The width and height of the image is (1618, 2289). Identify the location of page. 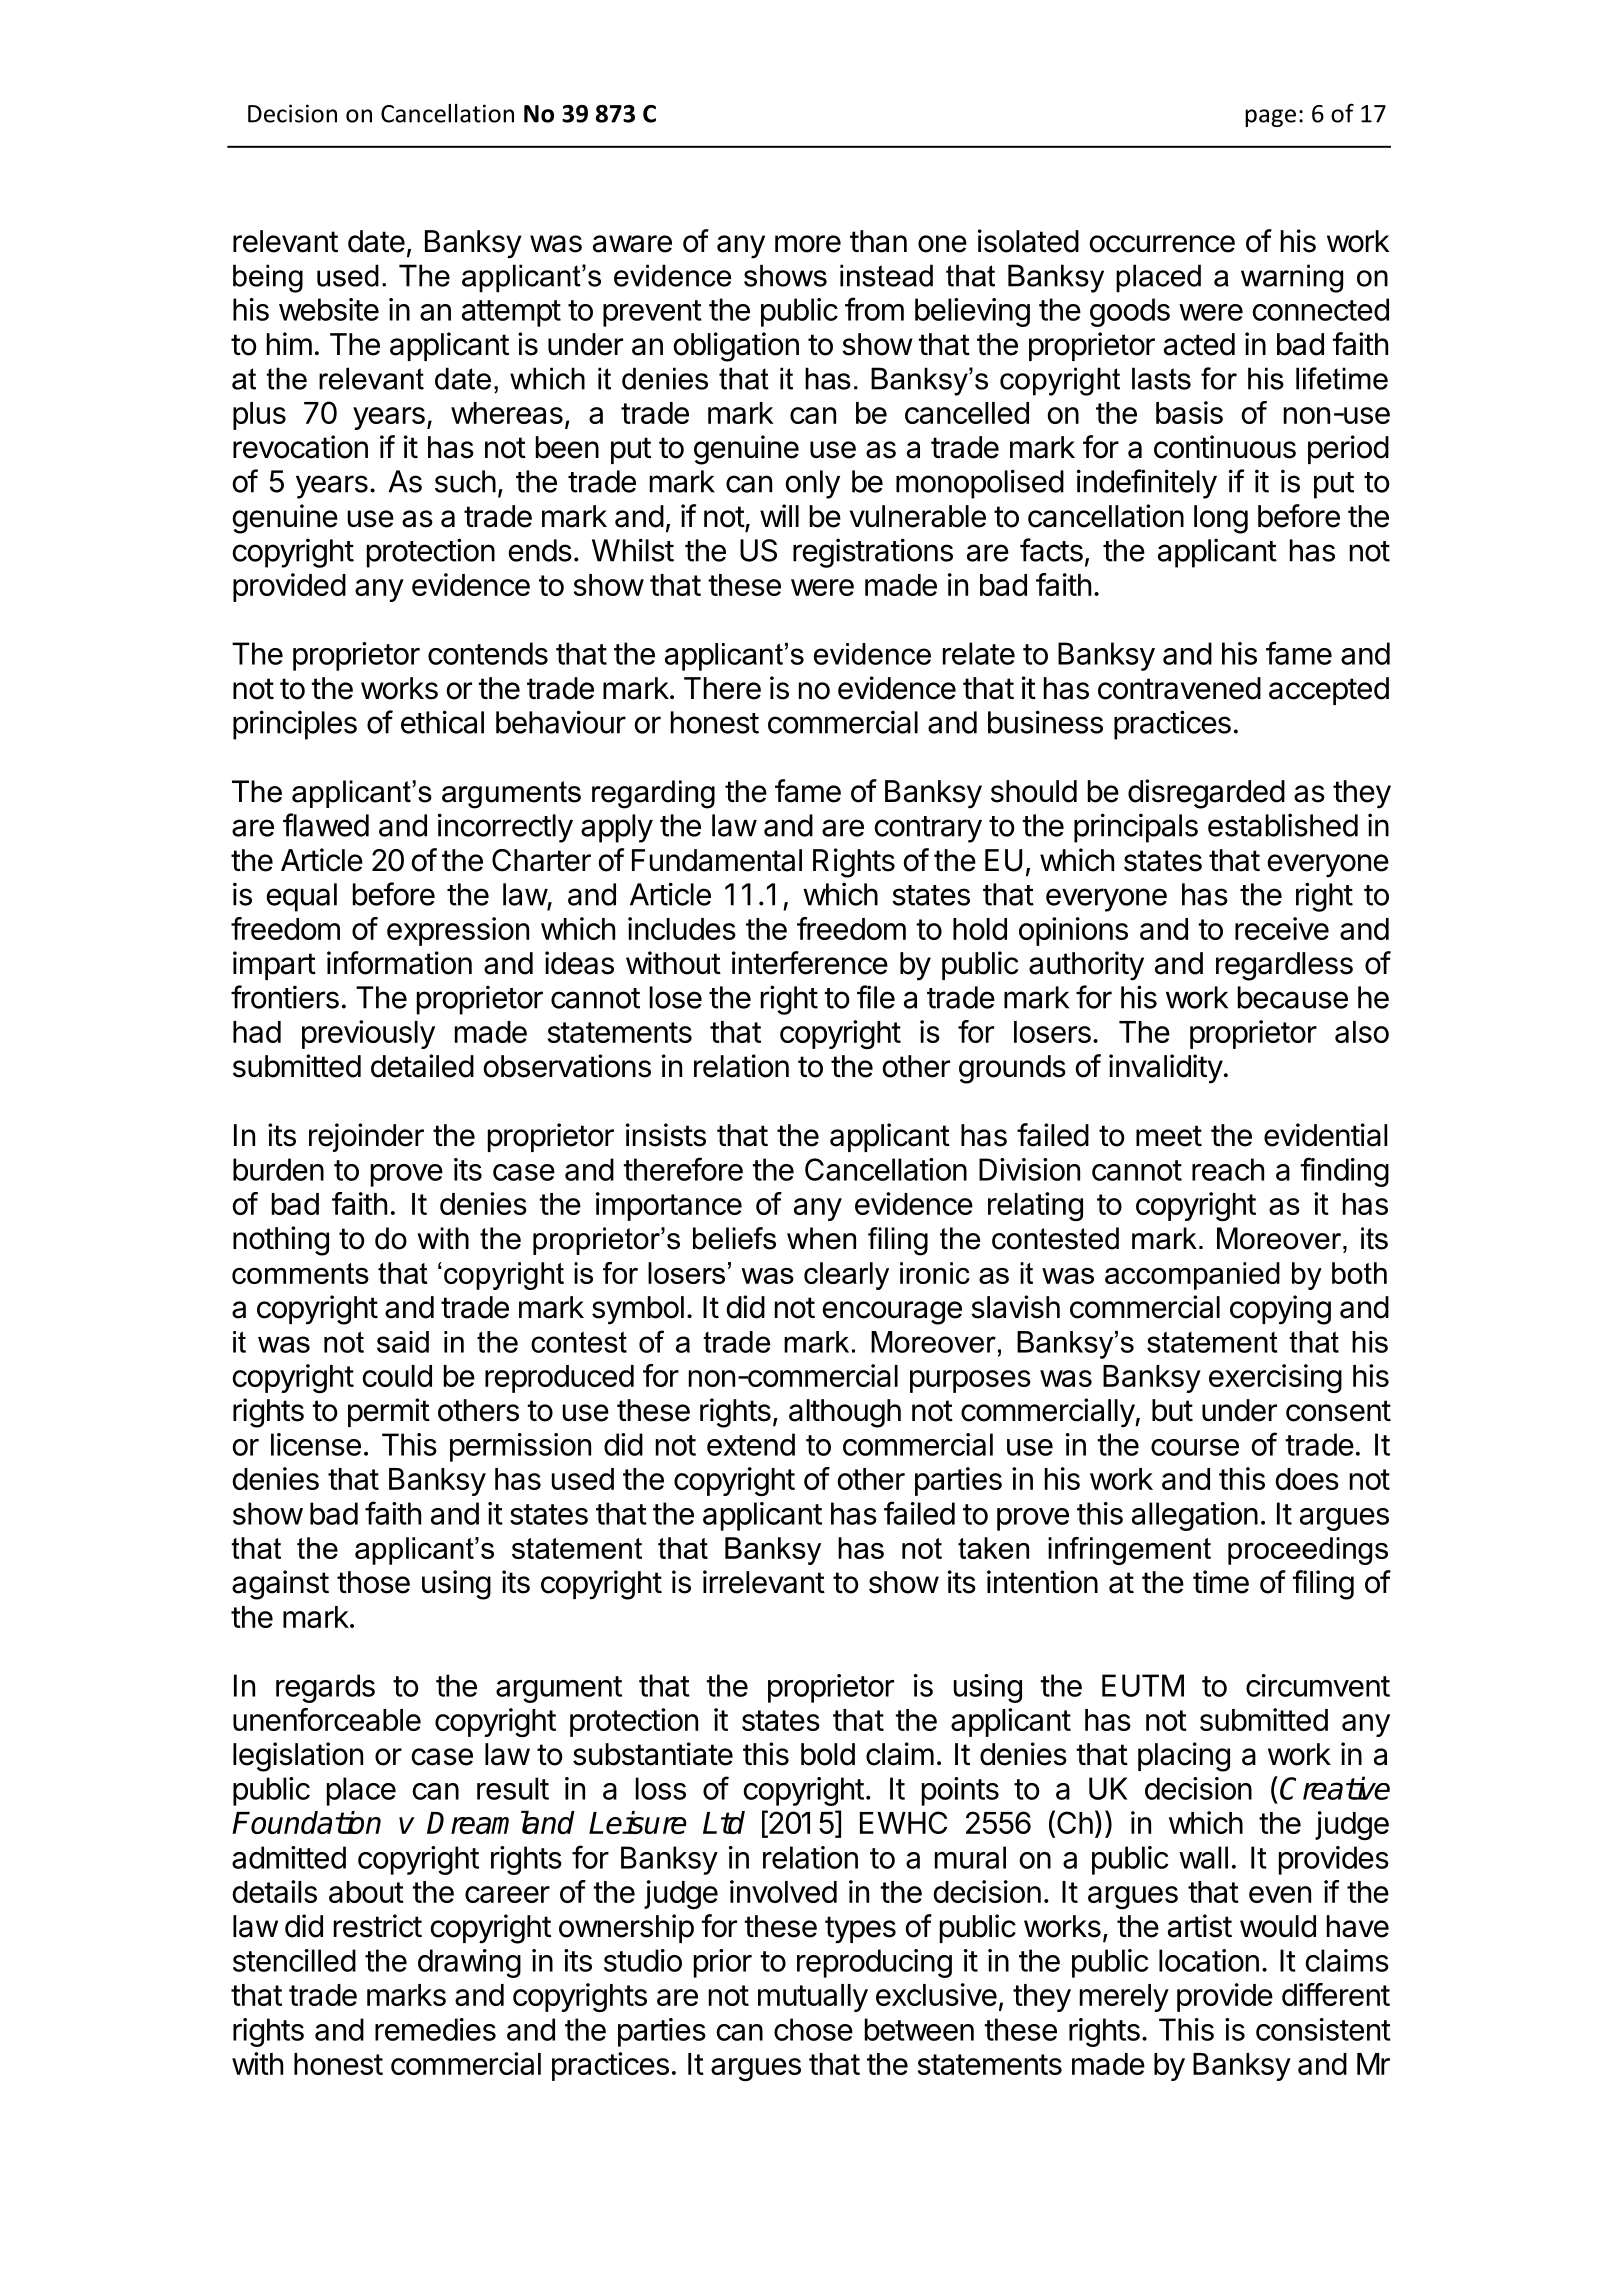
(1270, 118).
